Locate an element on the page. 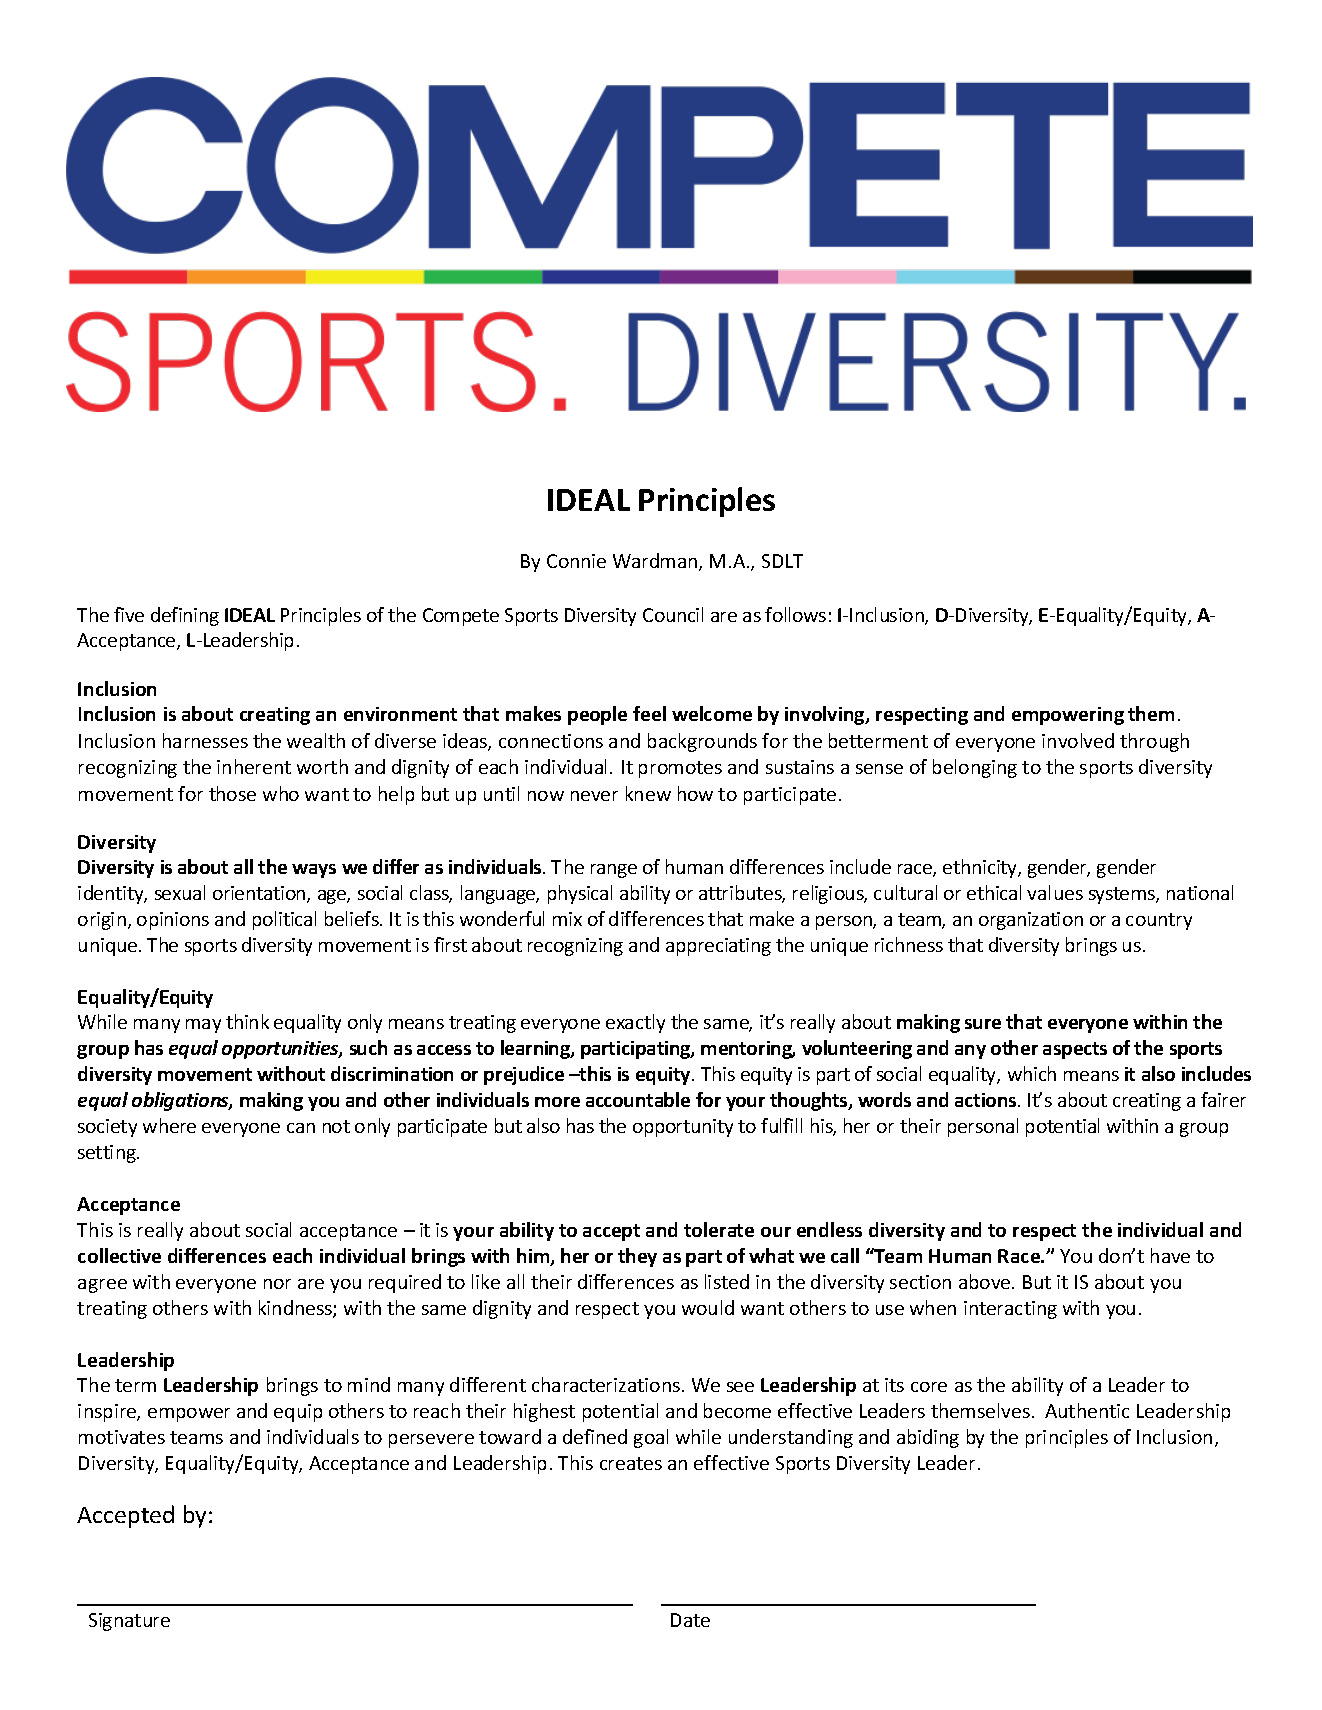 Image resolution: width=1322 pixels, height=1710 pixels. ethical is located at coordinates (994, 892).
